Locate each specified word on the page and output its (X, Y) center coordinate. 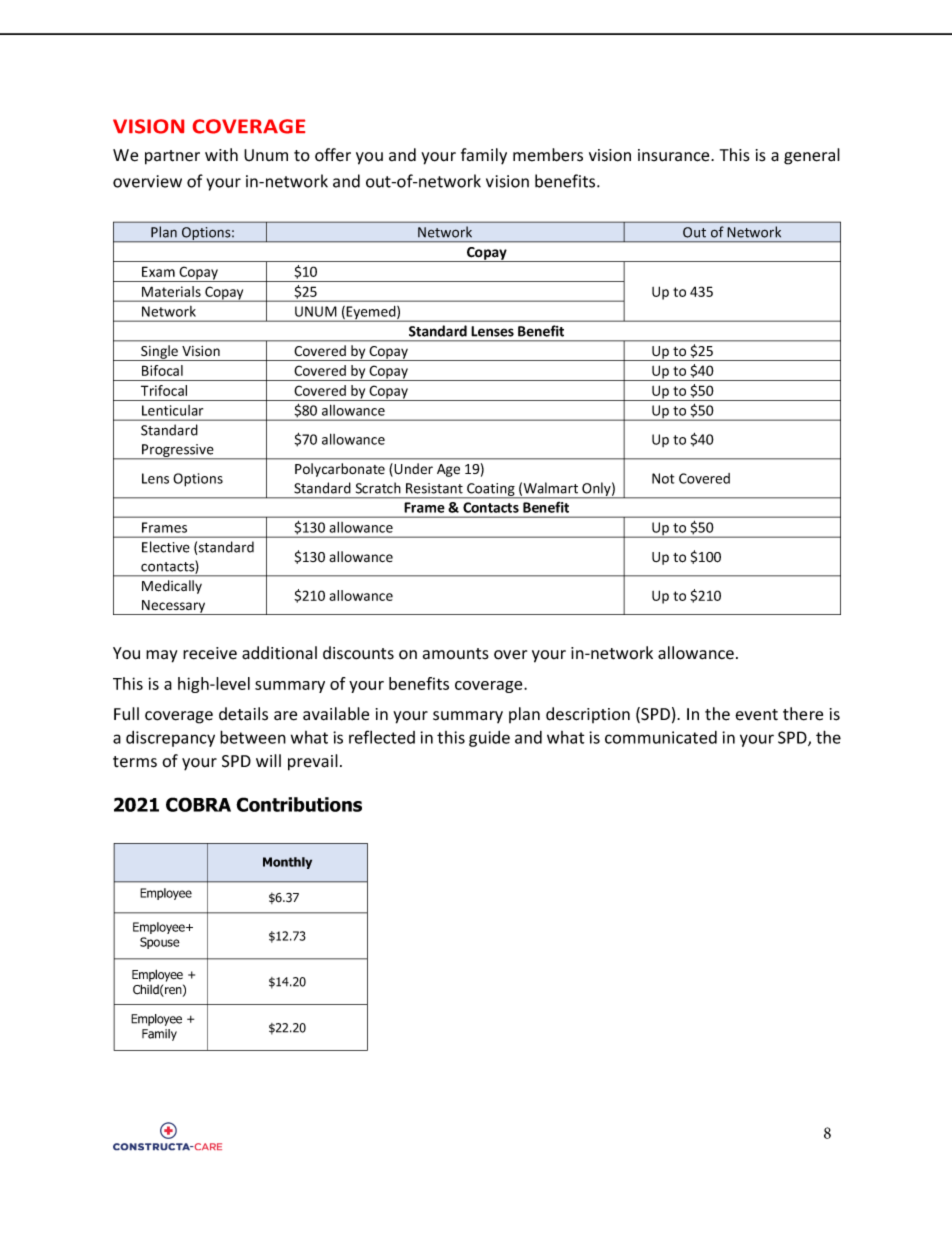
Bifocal (162, 370)
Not (663, 478)
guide (489, 739)
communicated (661, 737)
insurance (675, 155)
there (803, 714)
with (221, 155)
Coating (491, 491)
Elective (166, 547)
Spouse (160, 943)
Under (413, 469)
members (548, 155)
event (756, 715)
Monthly (287, 863)
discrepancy (170, 739)
